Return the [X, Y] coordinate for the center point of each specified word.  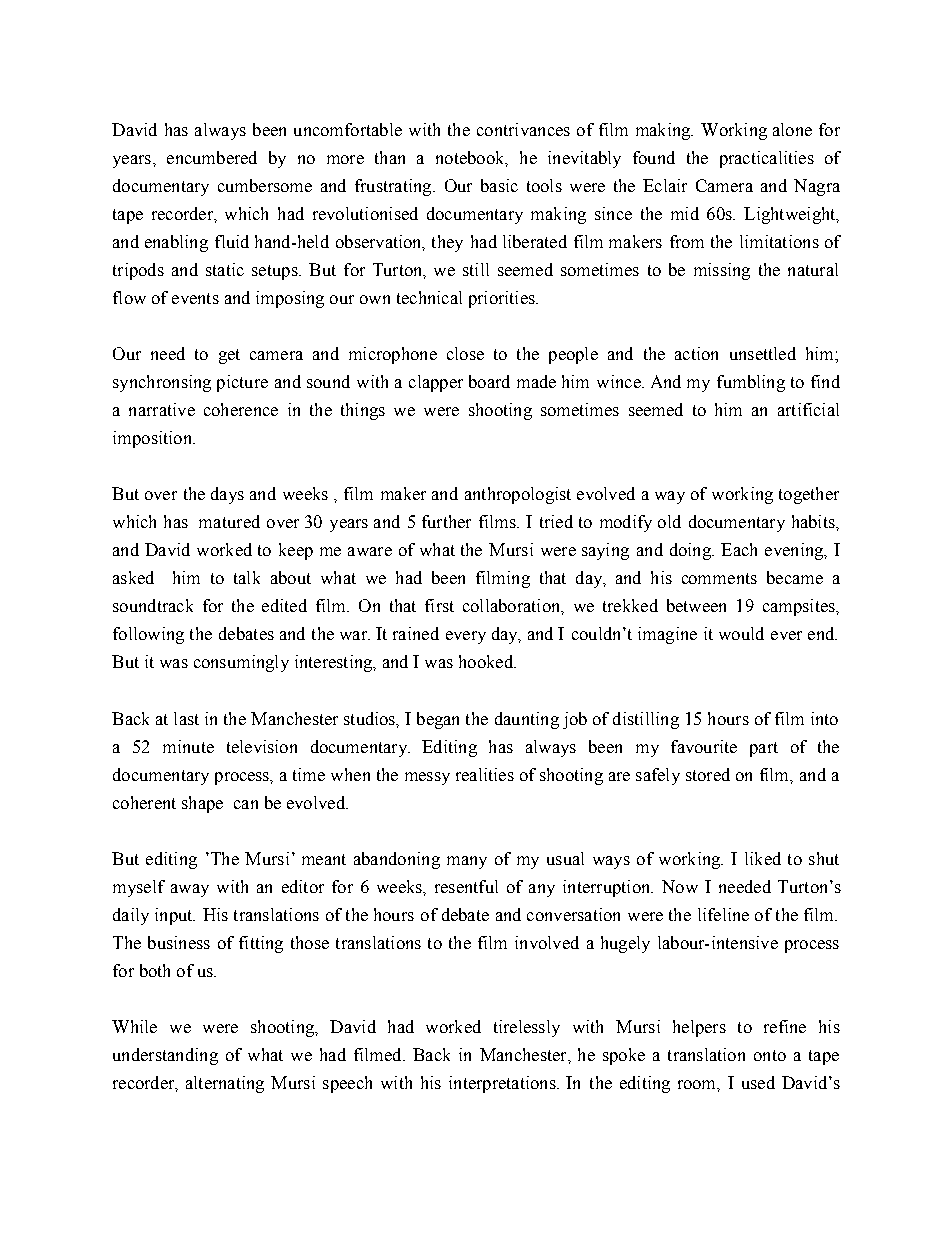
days [227, 495]
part [764, 749]
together [809, 495]
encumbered [212, 157]
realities [485, 774]
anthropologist [518, 495]
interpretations [503, 1084]
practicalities [767, 159]
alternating [225, 1084]
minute [188, 746]
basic [499, 185]
